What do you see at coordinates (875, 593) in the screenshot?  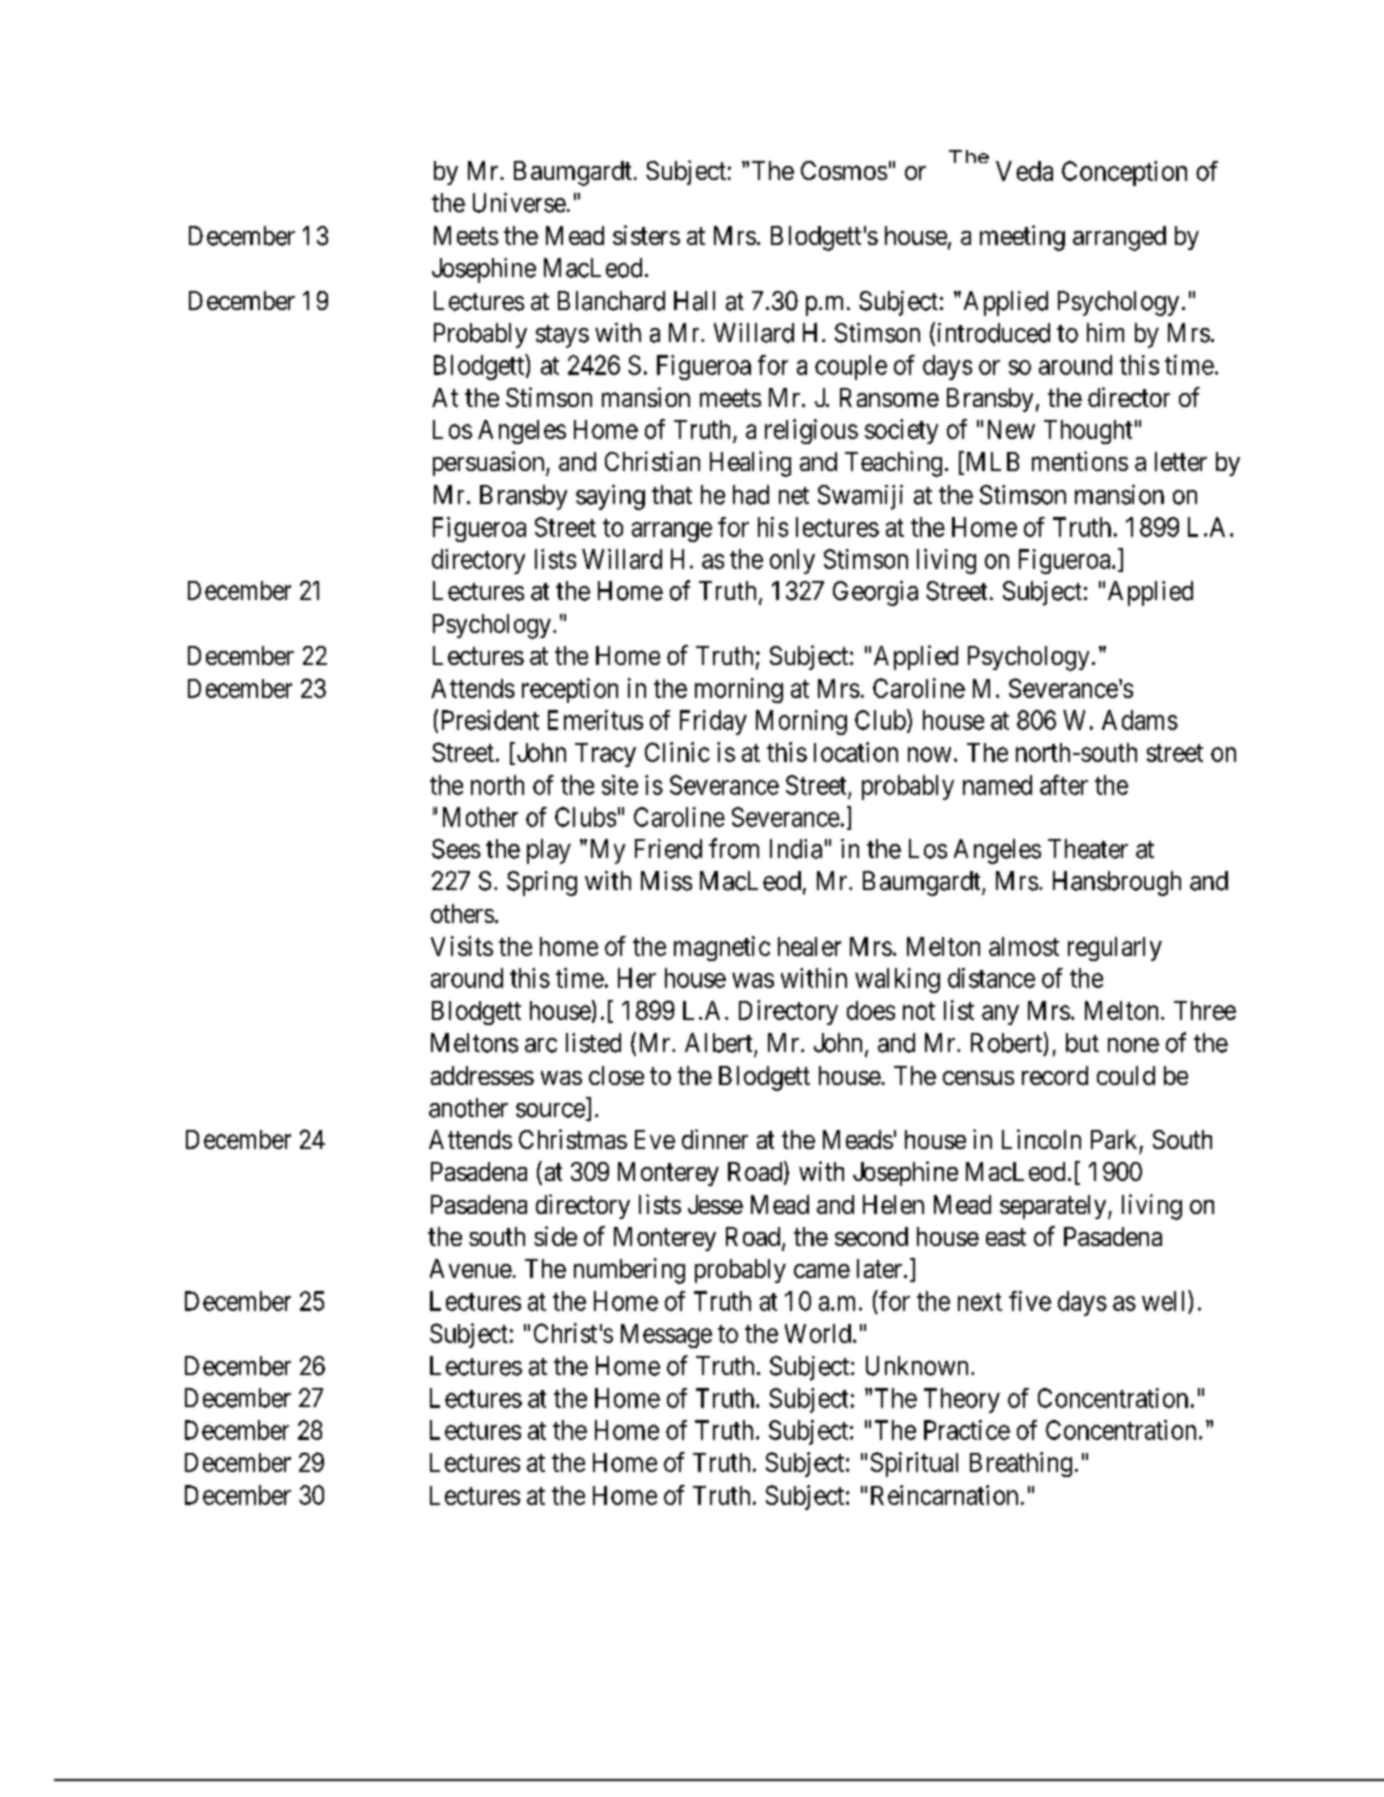 I see `Georgia` at bounding box center [875, 593].
